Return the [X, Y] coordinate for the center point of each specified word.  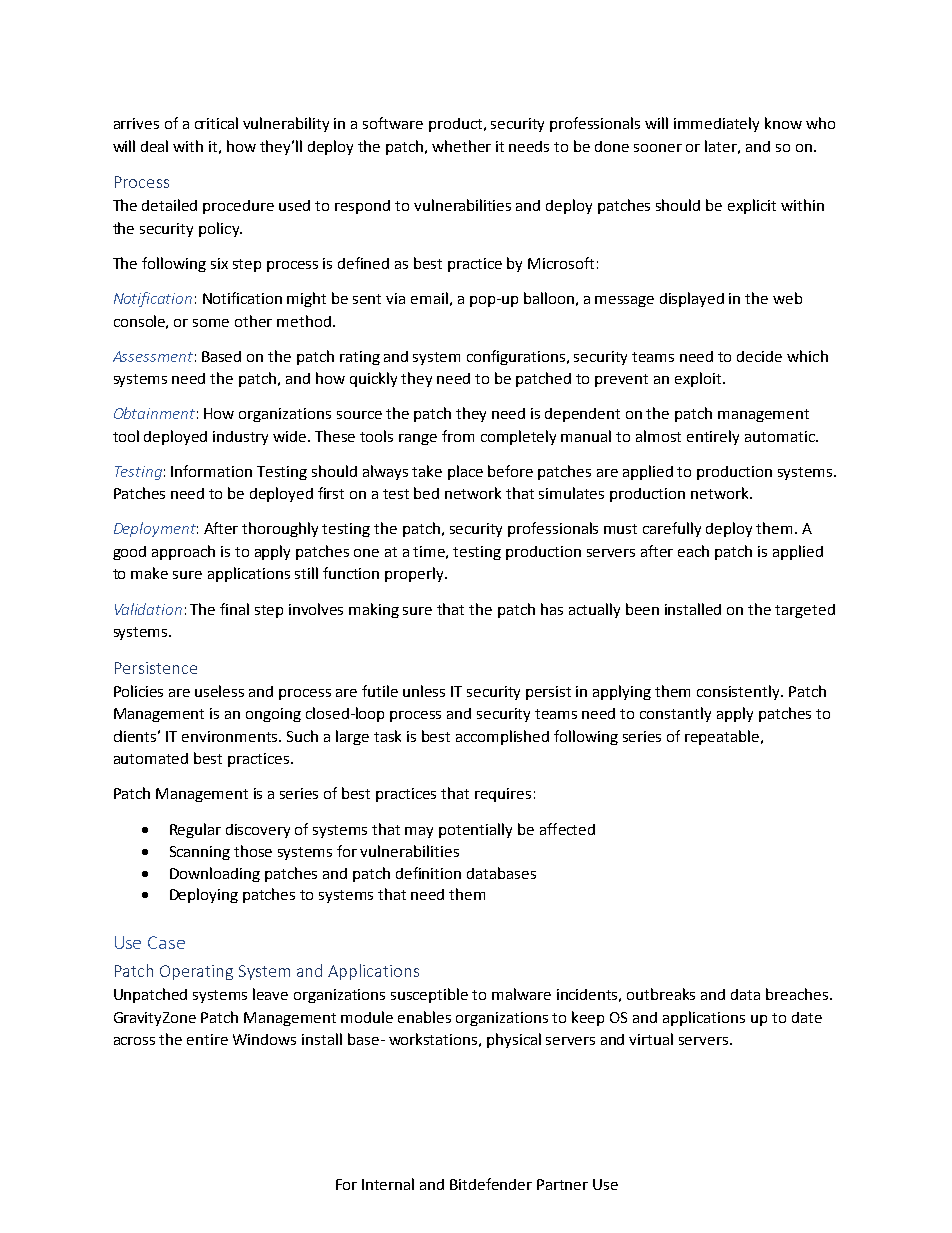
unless [424, 691]
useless [219, 691]
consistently [739, 692]
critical [216, 123]
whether [461, 146]
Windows [264, 1039]
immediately [716, 124]
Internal [388, 1184]
